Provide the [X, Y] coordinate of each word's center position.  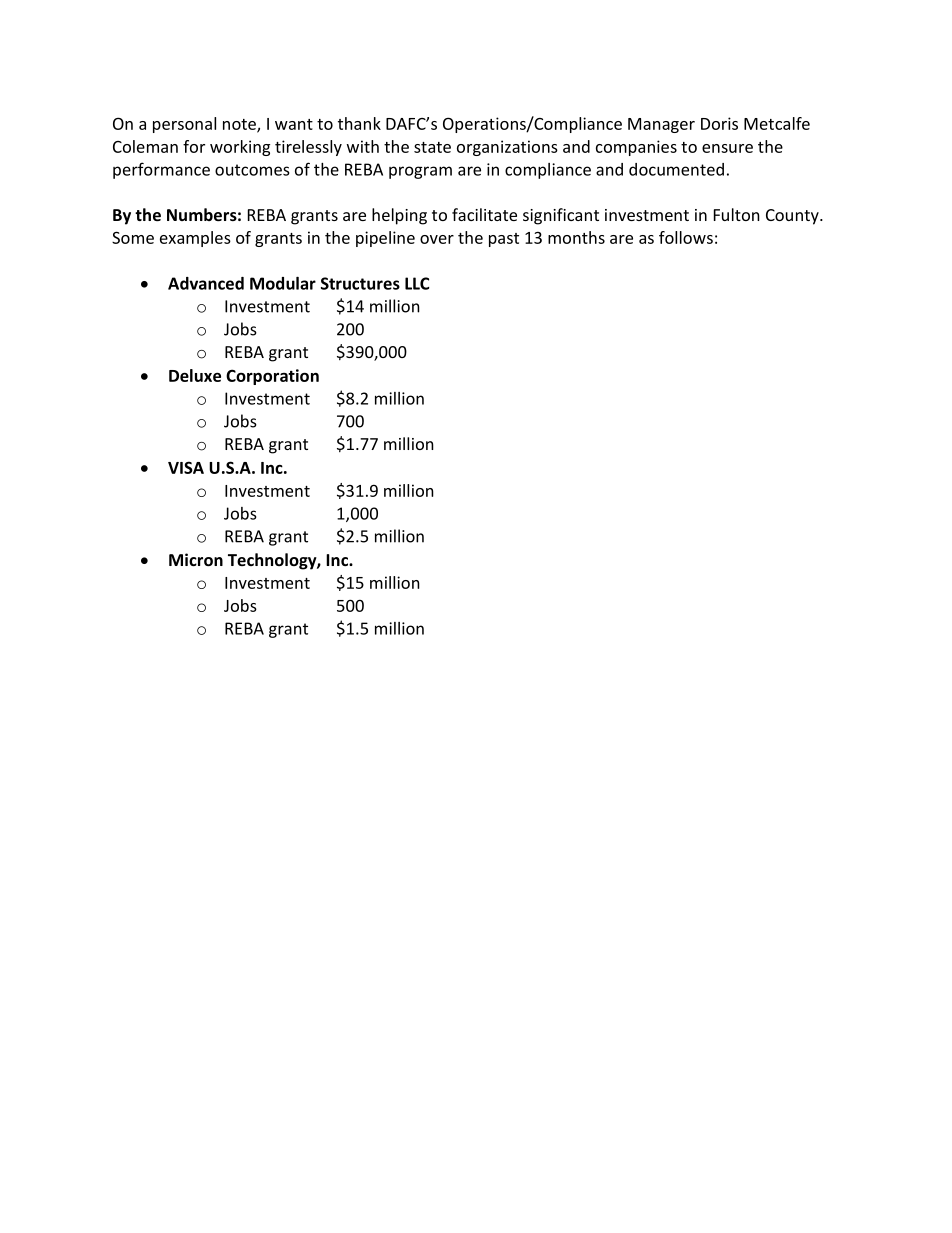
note [240, 125]
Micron [196, 559]
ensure [727, 148]
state [432, 147]
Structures [360, 283]
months [576, 237]
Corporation [272, 377]
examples [195, 239]
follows [686, 237]
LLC [417, 283]
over [437, 239]
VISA [186, 467]
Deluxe [195, 375]
